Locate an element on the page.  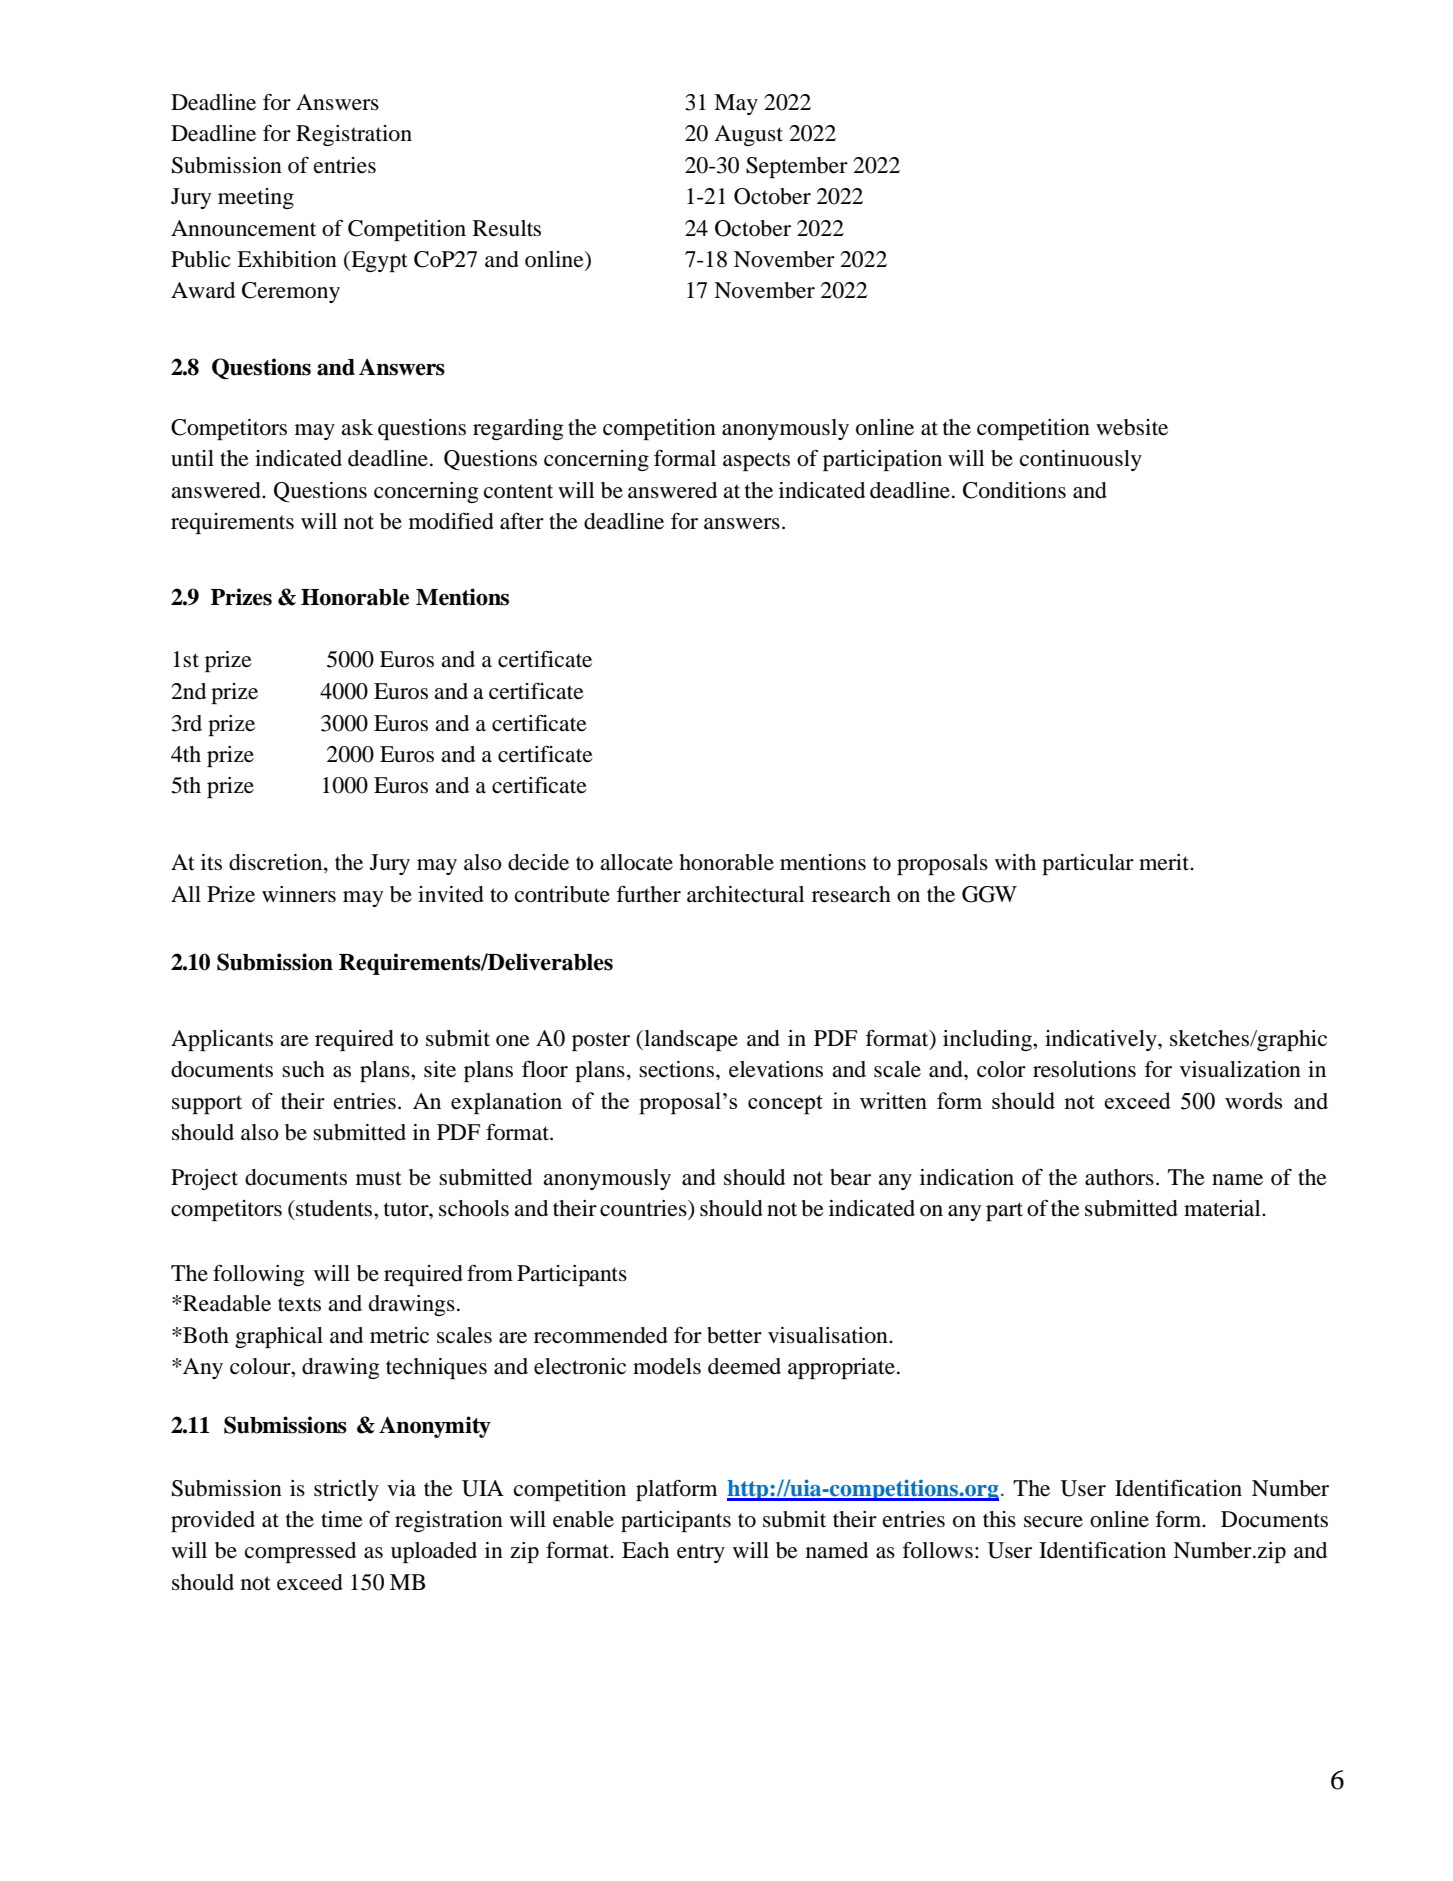
secure is located at coordinates (1053, 1522).
